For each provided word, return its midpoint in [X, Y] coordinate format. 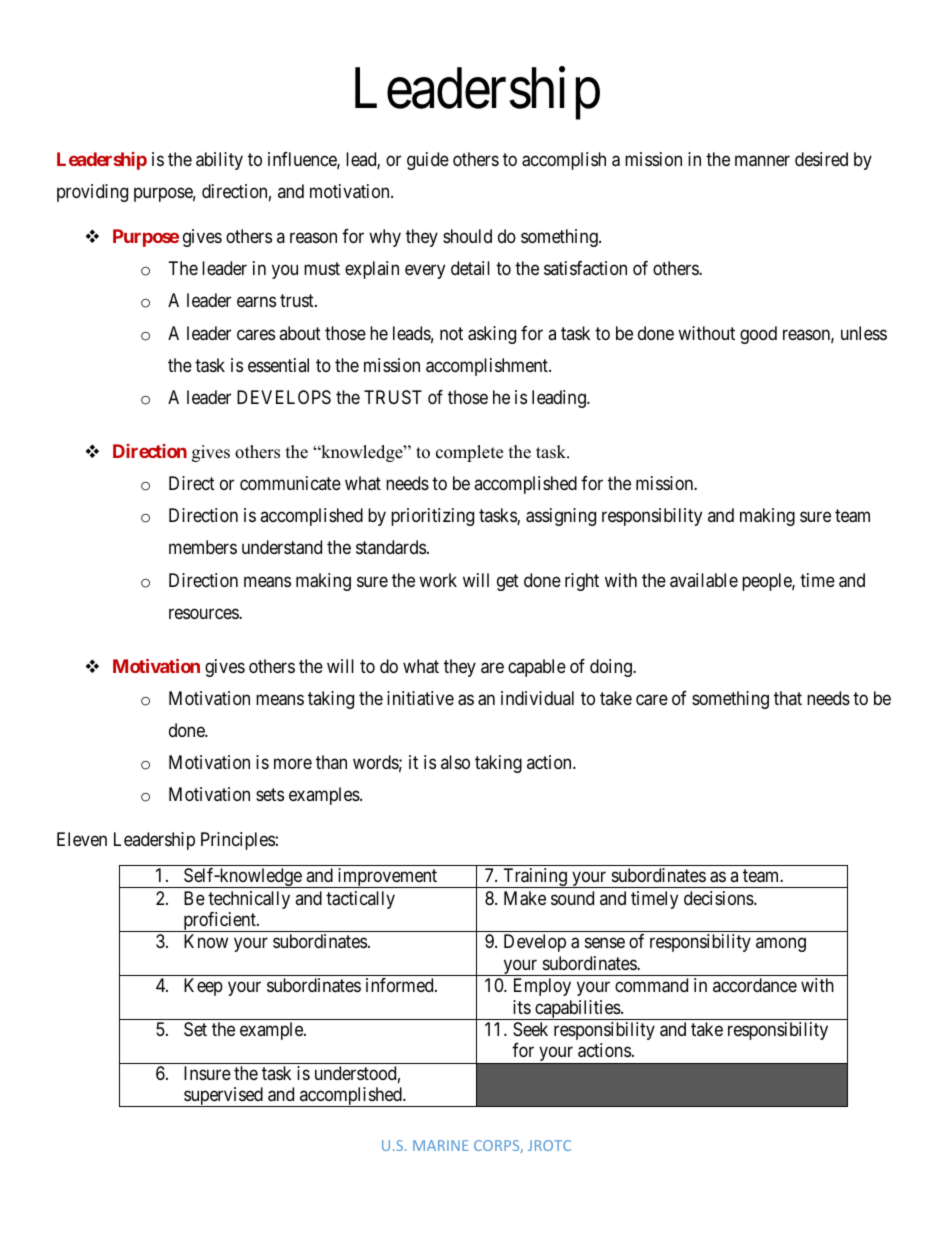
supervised [223, 1097]
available [704, 580]
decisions [719, 898]
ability [219, 161]
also [455, 762]
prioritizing [432, 517]
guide [428, 161]
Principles [238, 841]
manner [762, 161]
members [203, 547]
